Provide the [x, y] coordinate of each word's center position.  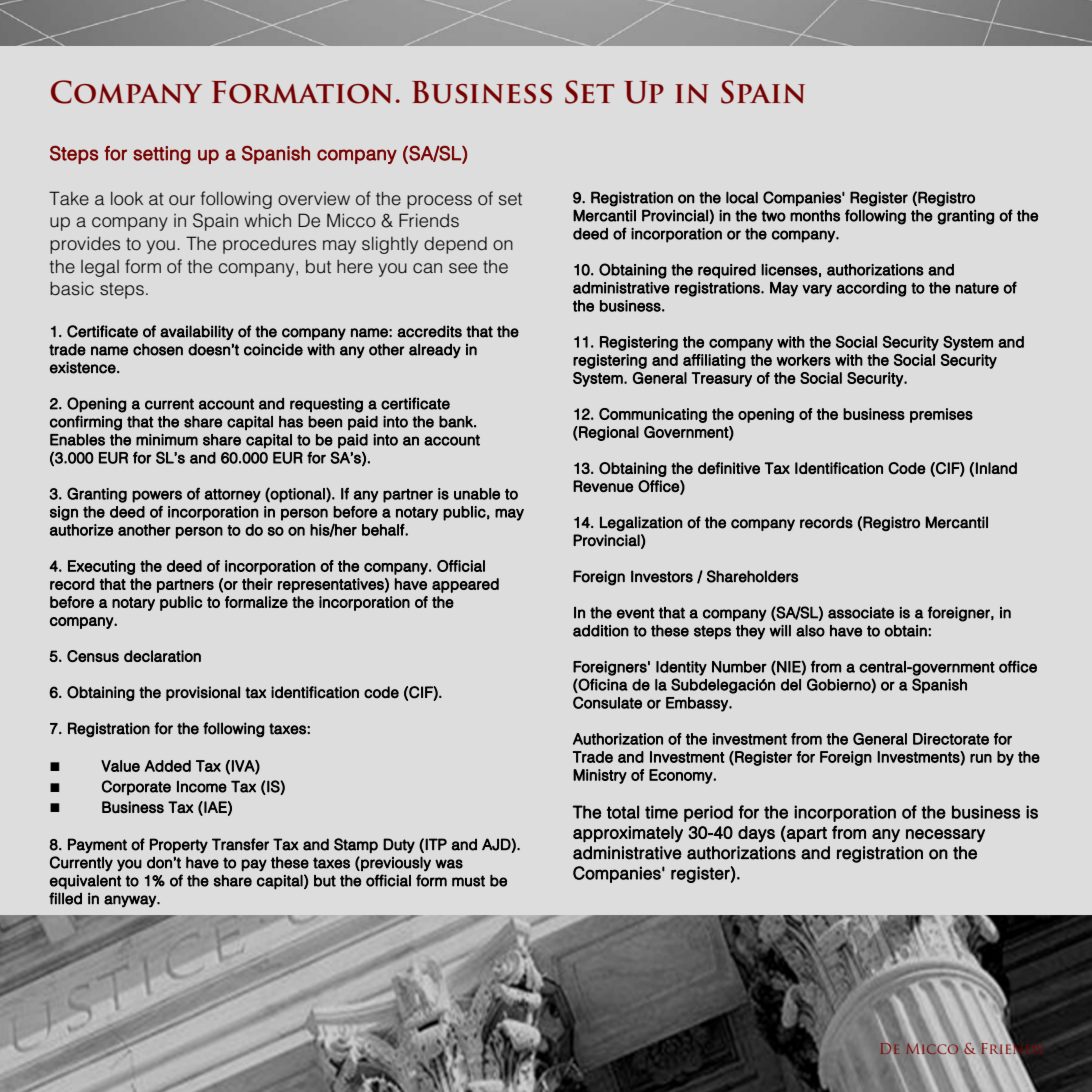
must [468, 881]
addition [601, 631]
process [439, 202]
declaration [162, 656]
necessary [945, 835]
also [810, 631]
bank [457, 422]
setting [162, 155]
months [815, 216]
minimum [167, 440]
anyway [131, 901]
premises [941, 415]
